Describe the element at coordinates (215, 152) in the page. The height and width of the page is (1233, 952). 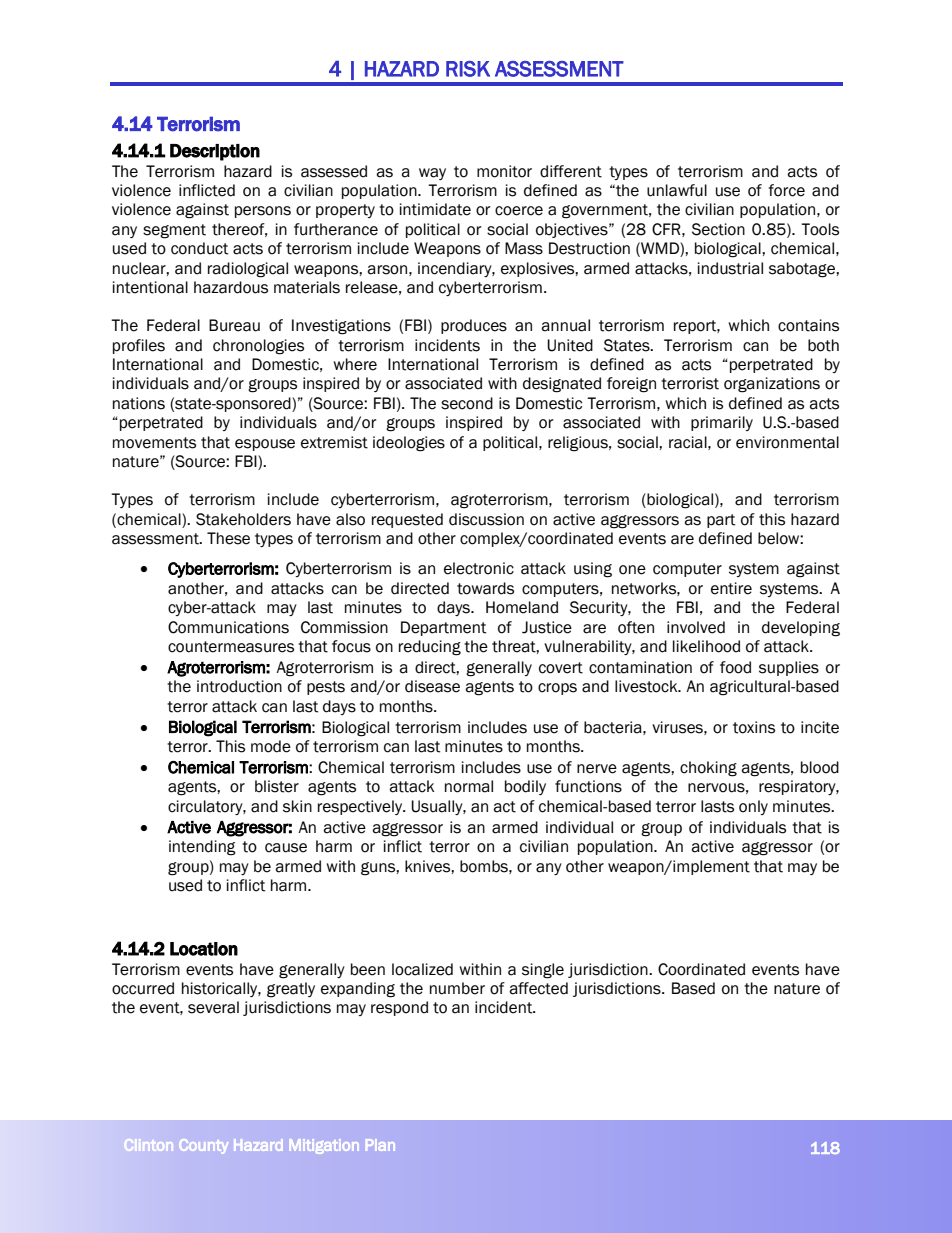
I see `Description` at that location.
